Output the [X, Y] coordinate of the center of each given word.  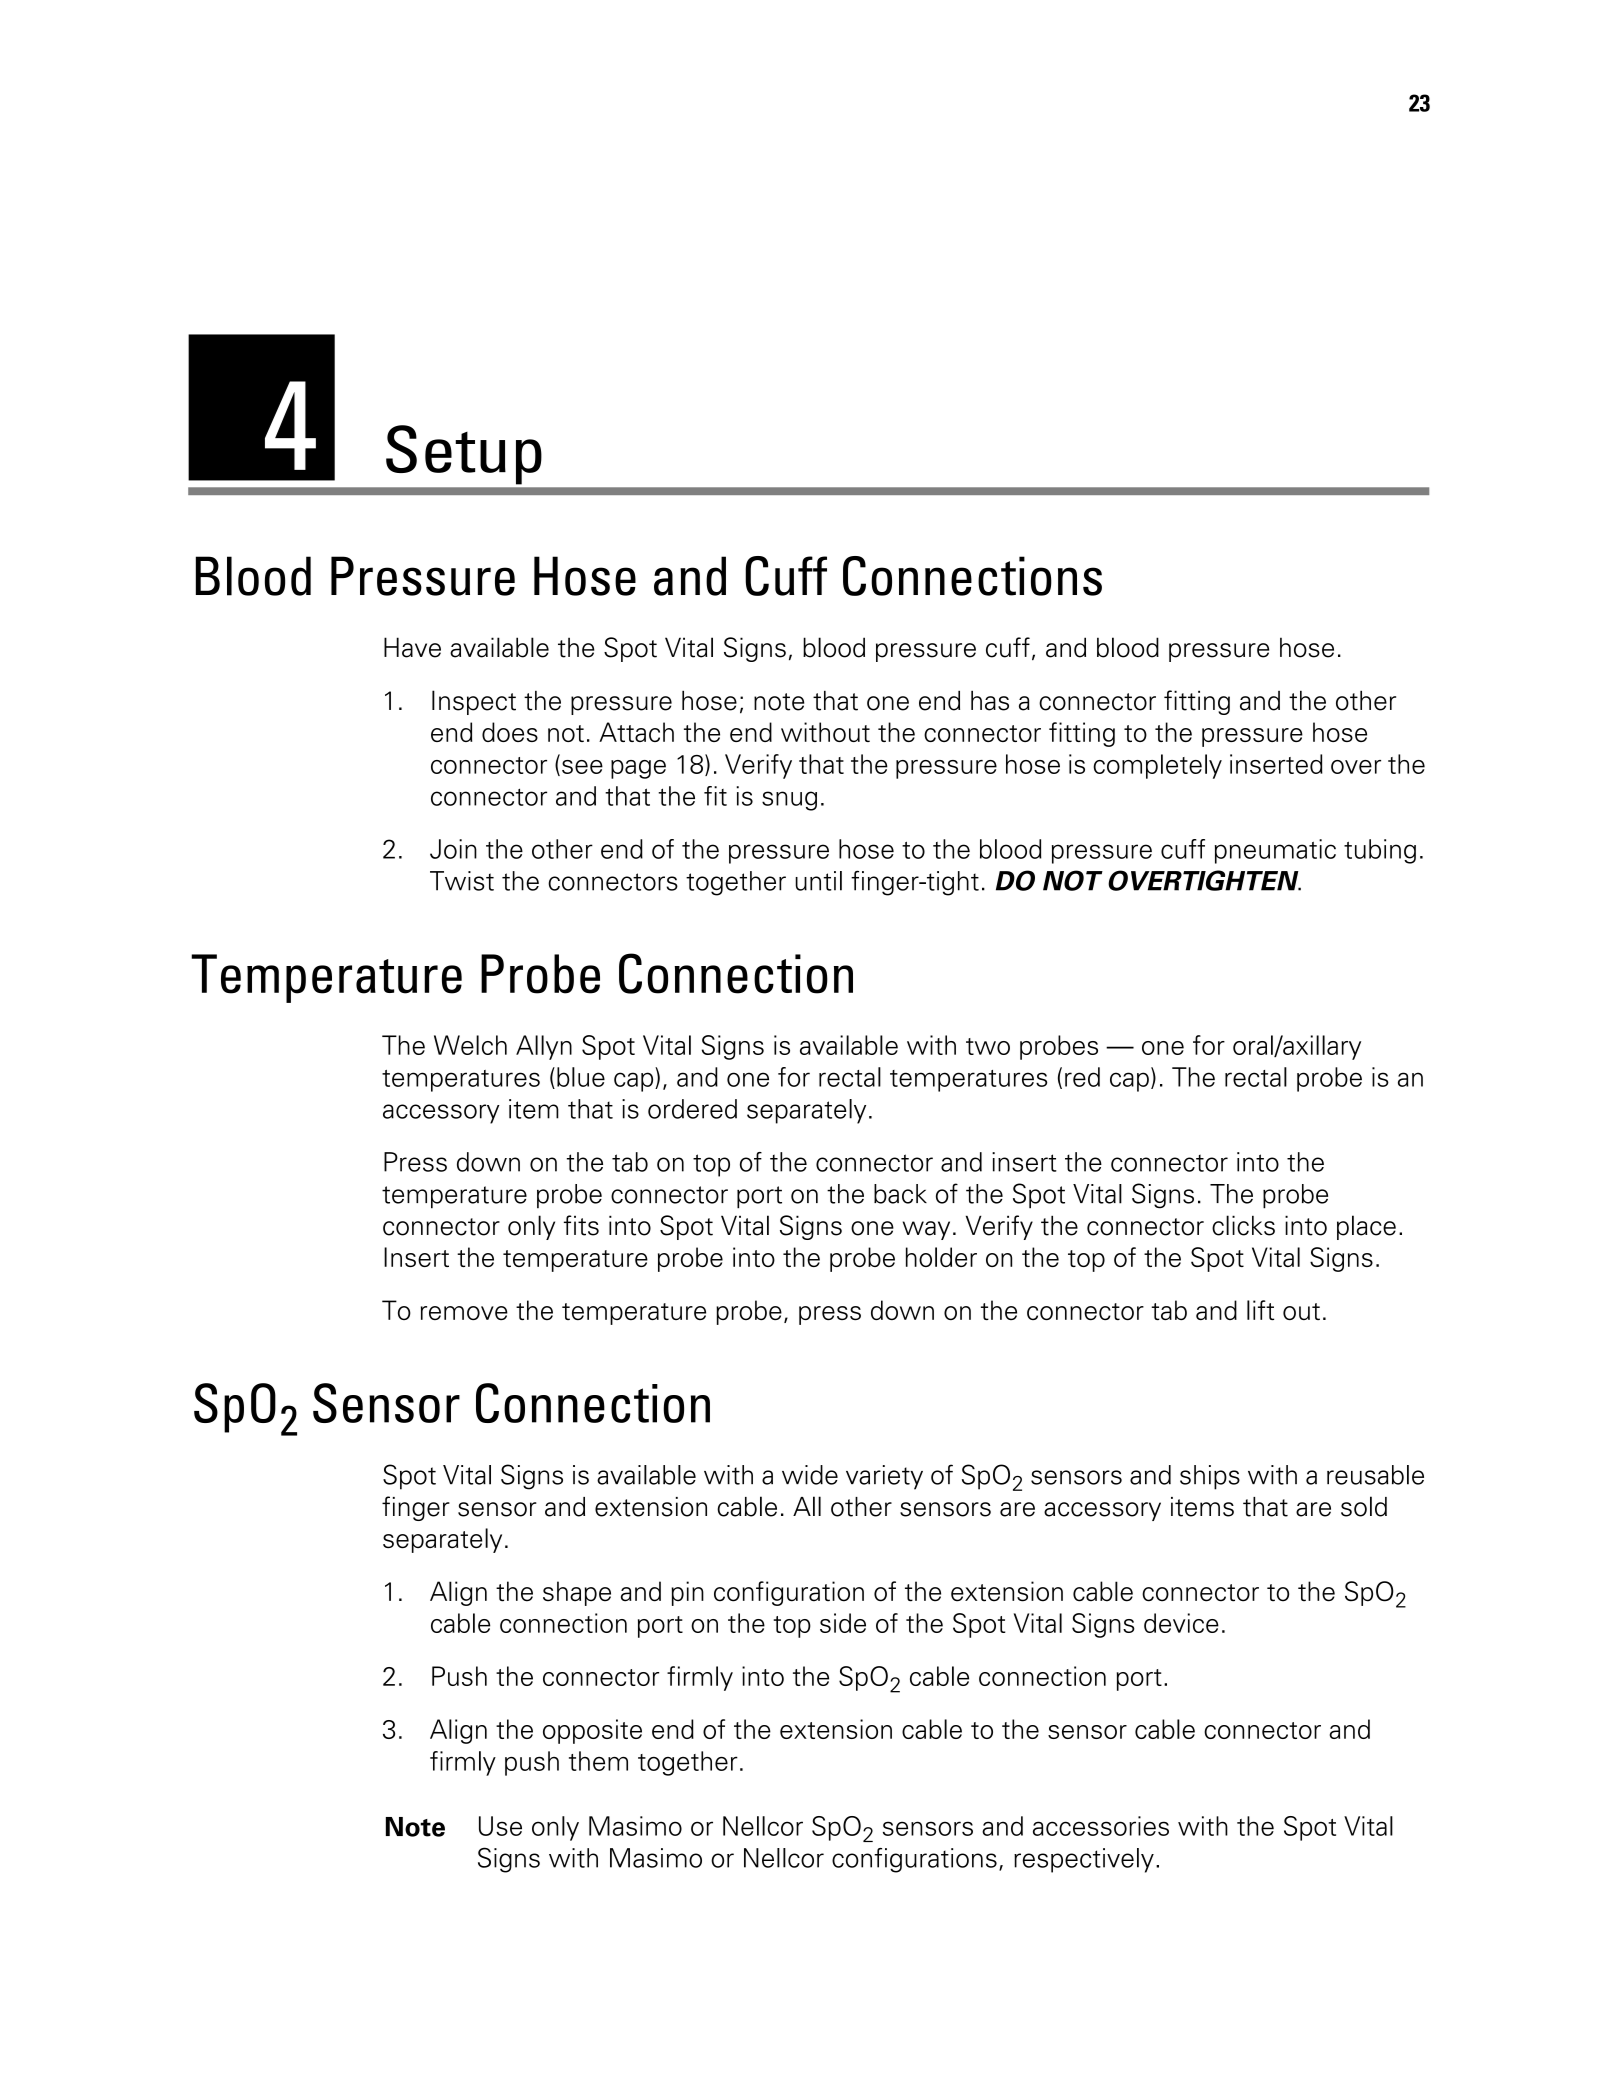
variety [884, 1477]
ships [1210, 1477]
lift [1260, 1310]
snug [789, 801]
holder [941, 1257]
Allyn [544, 1047]
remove [464, 1313]
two [988, 1046]
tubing [1380, 851]
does [510, 732]
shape [577, 1593]
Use [500, 1826]
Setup [463, 454]
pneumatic [1275, 851]
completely [1157, 766]
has [990, 700]
